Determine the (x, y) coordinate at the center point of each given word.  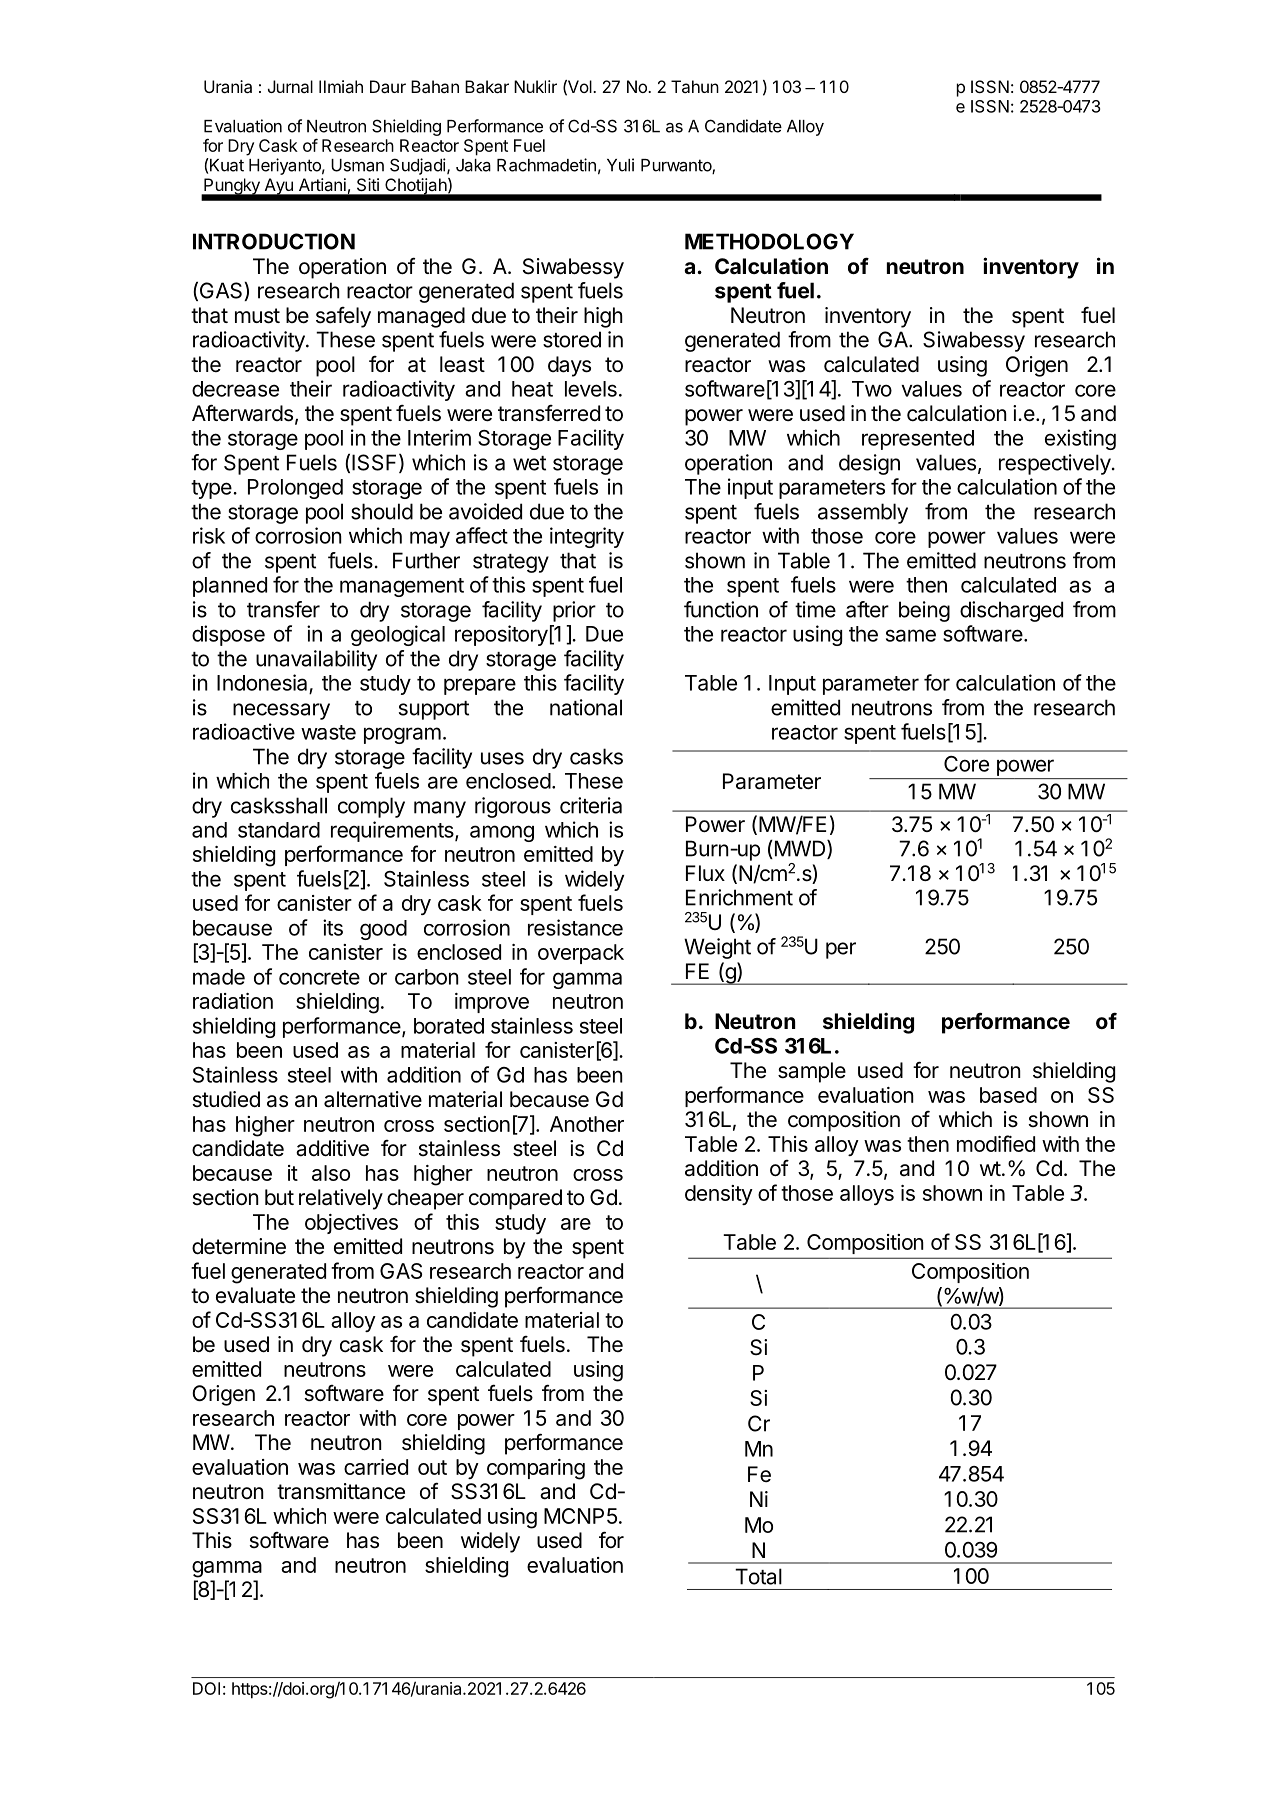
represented (918, 440)
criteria (591, 805)
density (719, 1195)
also (331, 1173)
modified (996, 1143)
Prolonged (295, 489)
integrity (587, 537)
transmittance (341, 1491)
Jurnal (290, 86)
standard (279, 830)
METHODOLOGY (769, 241)
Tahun (695, 86)
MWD (800, 849)
